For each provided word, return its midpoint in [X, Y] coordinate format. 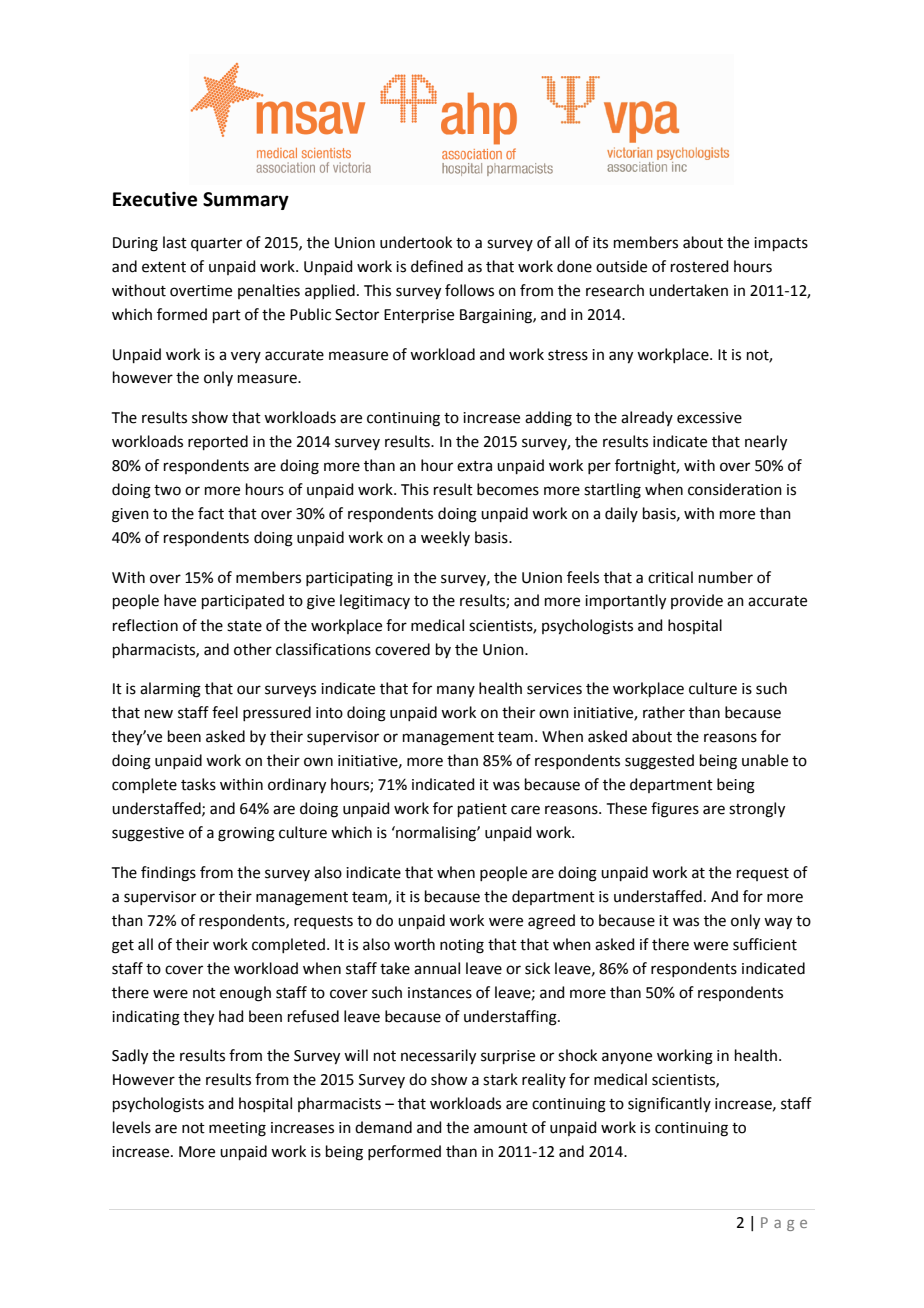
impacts [781, 244]
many [456, 691]
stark [500, 1079]
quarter [216, 244]
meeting [237, 1129]
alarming [170, 690]
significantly [669, 1105]
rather [664, 712]
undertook [416, 242]
